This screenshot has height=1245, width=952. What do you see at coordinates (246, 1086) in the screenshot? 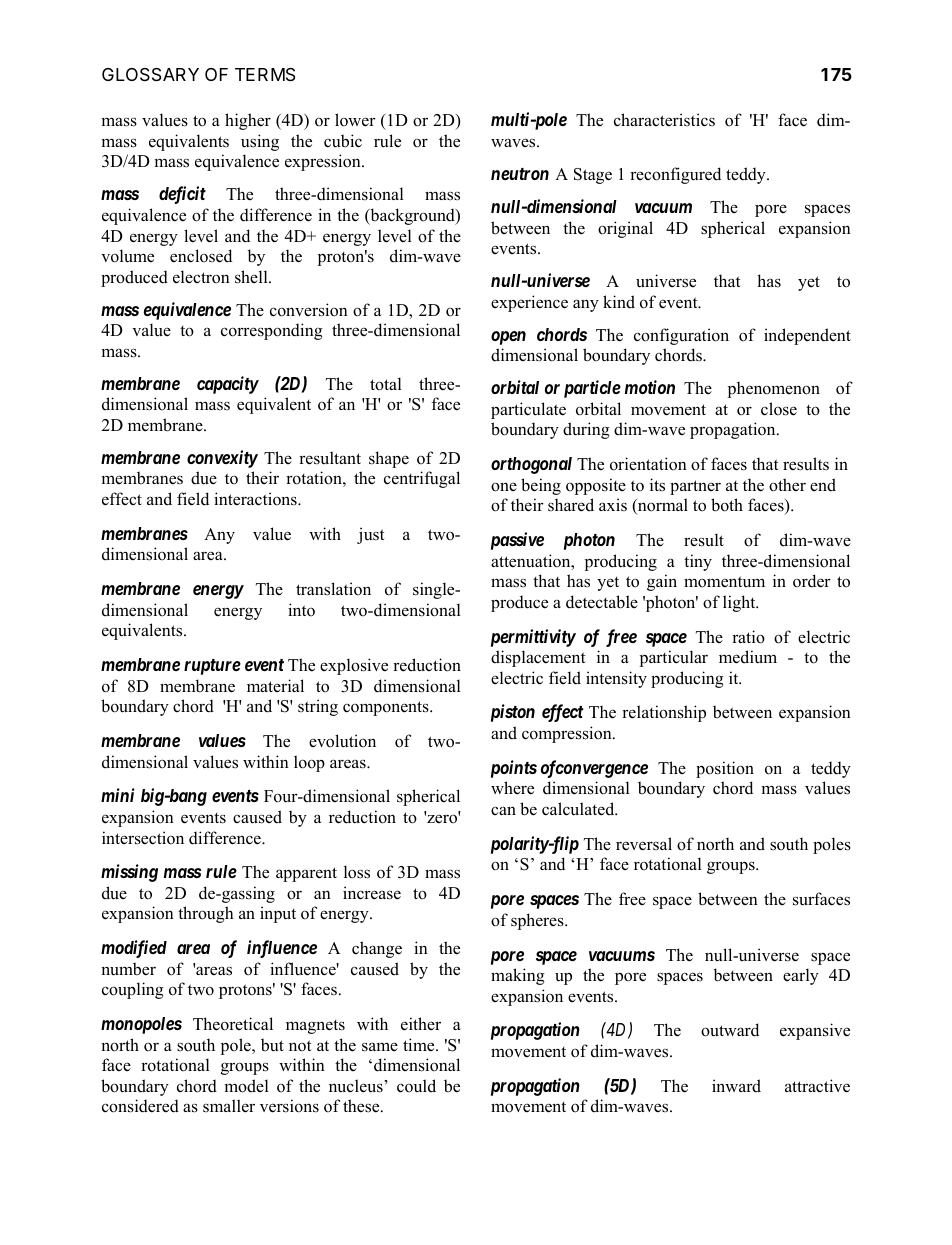
I see `model` at bounding box center [246, 1086].
